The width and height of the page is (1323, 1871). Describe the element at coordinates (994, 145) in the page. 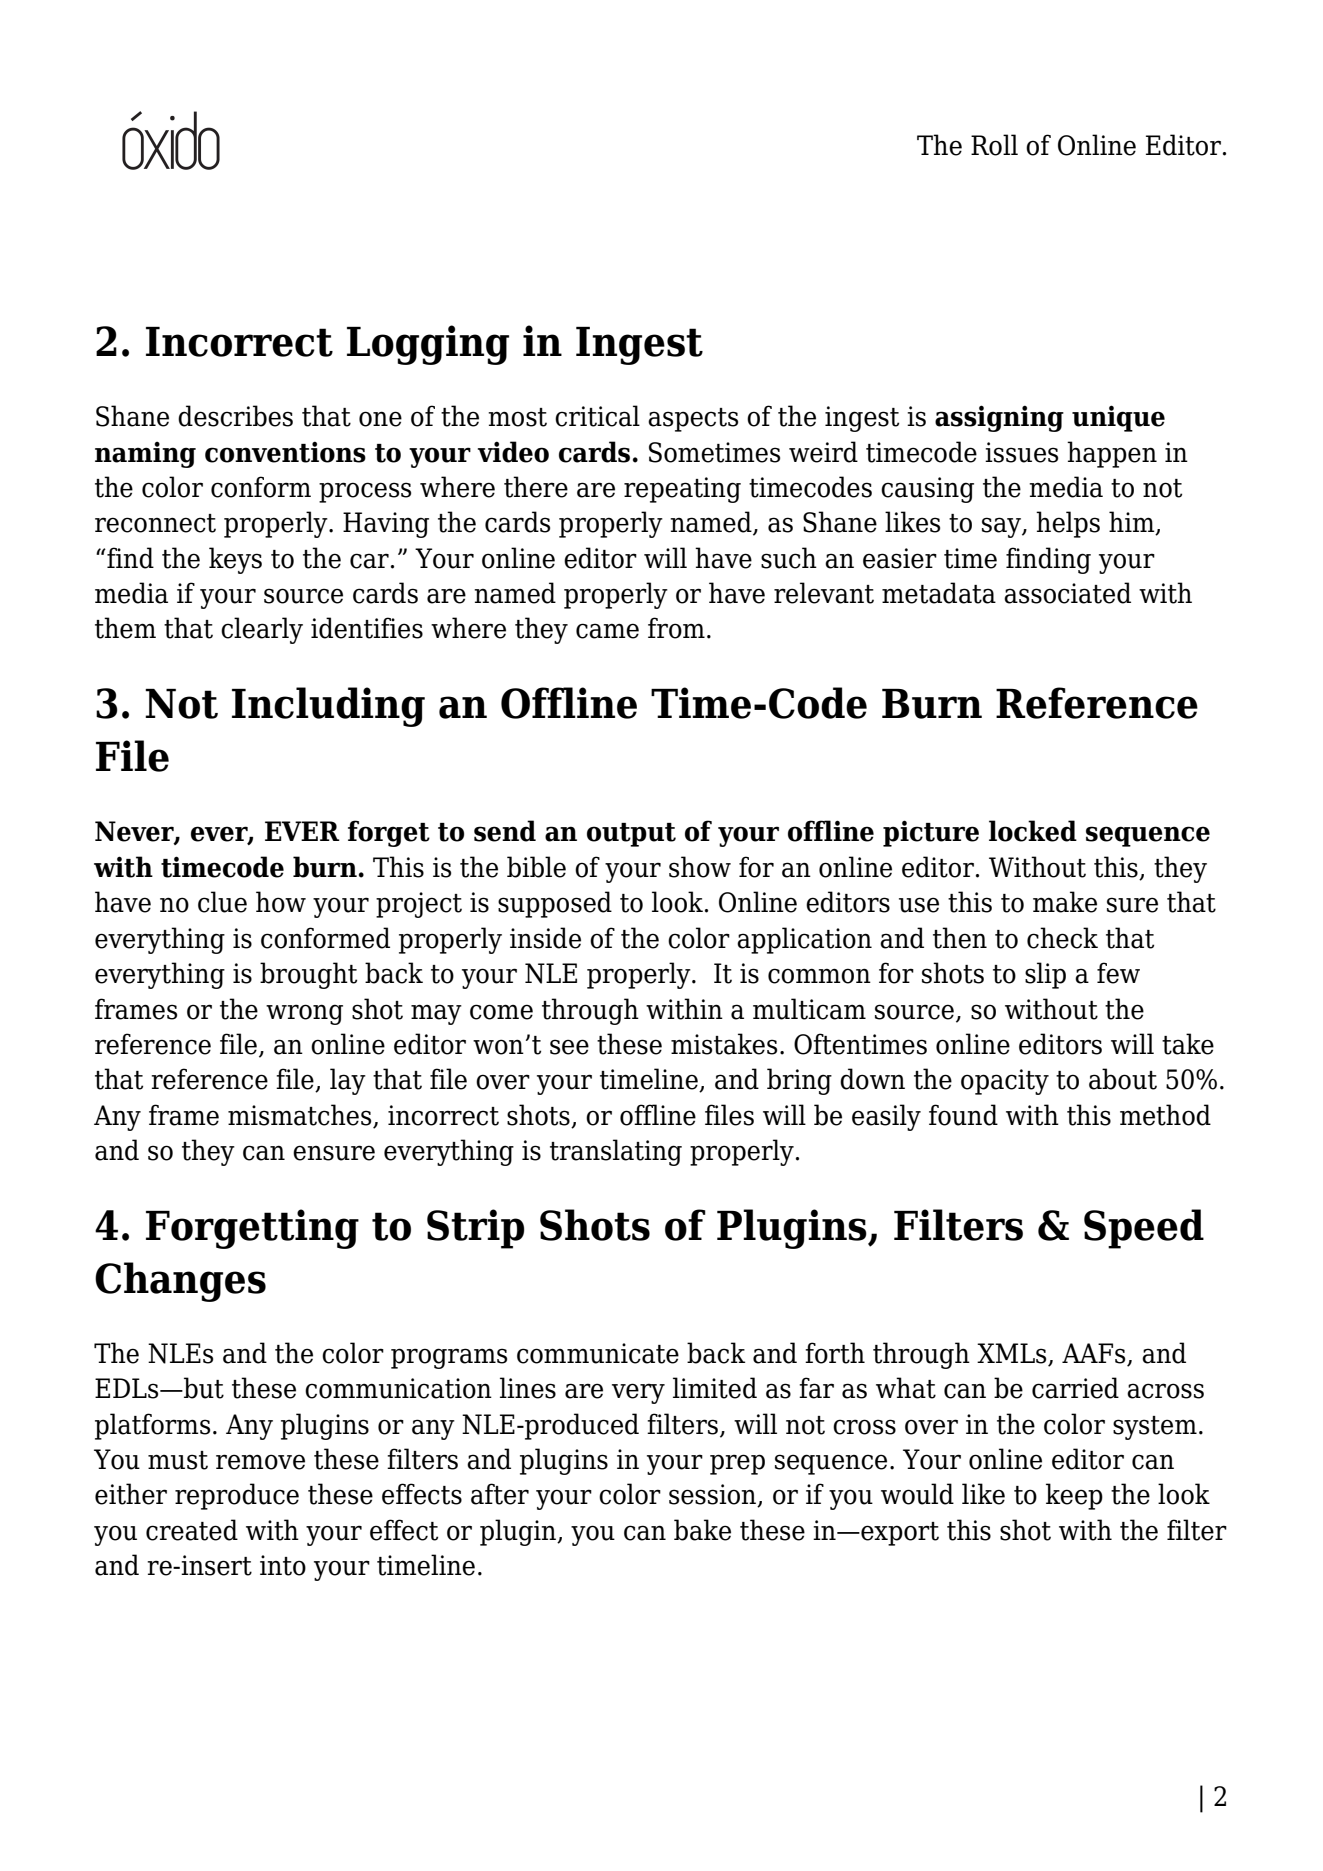

I see `Roll` at that location.
